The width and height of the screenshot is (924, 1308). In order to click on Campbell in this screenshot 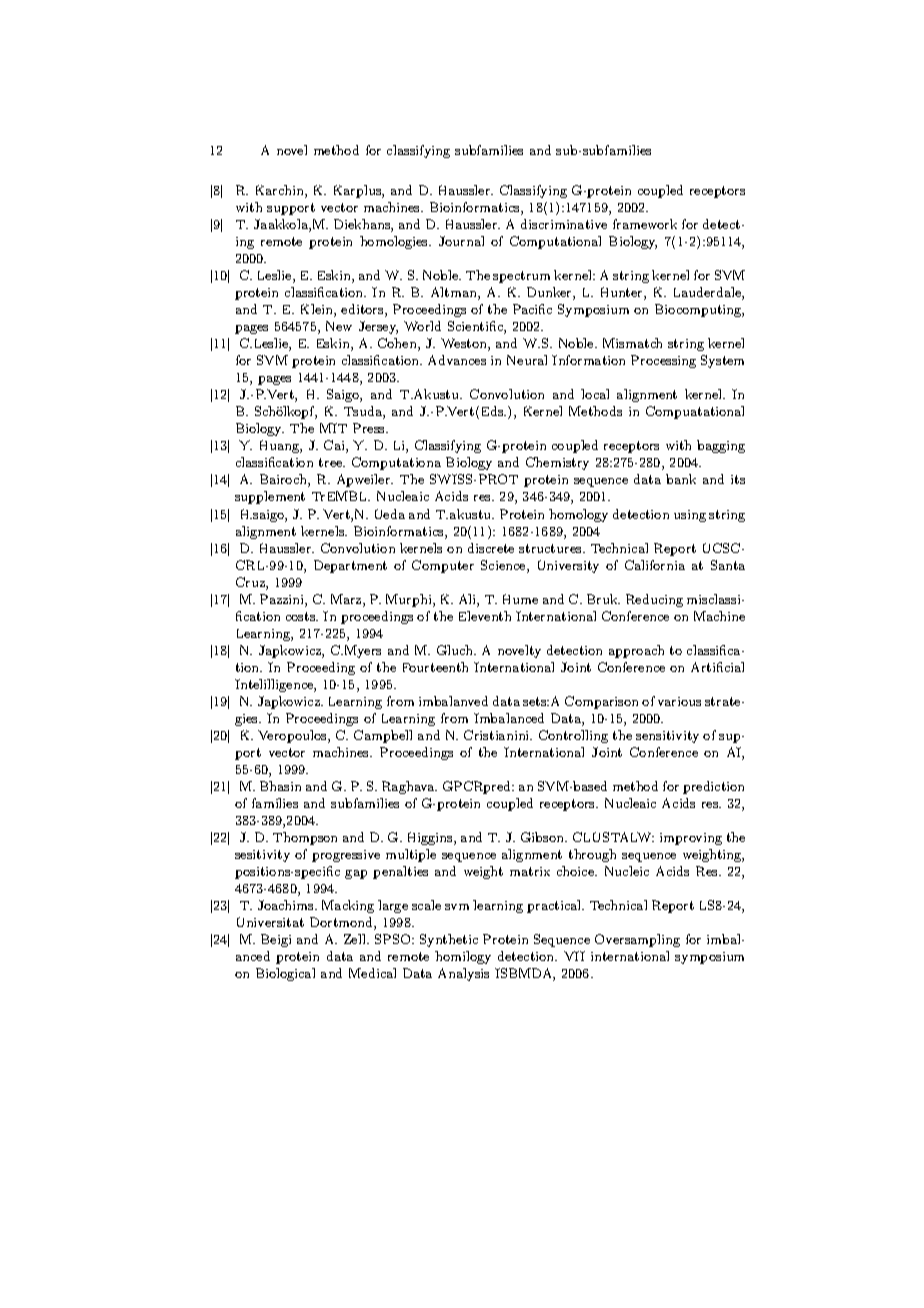, I will do `click(383, 736)`.
